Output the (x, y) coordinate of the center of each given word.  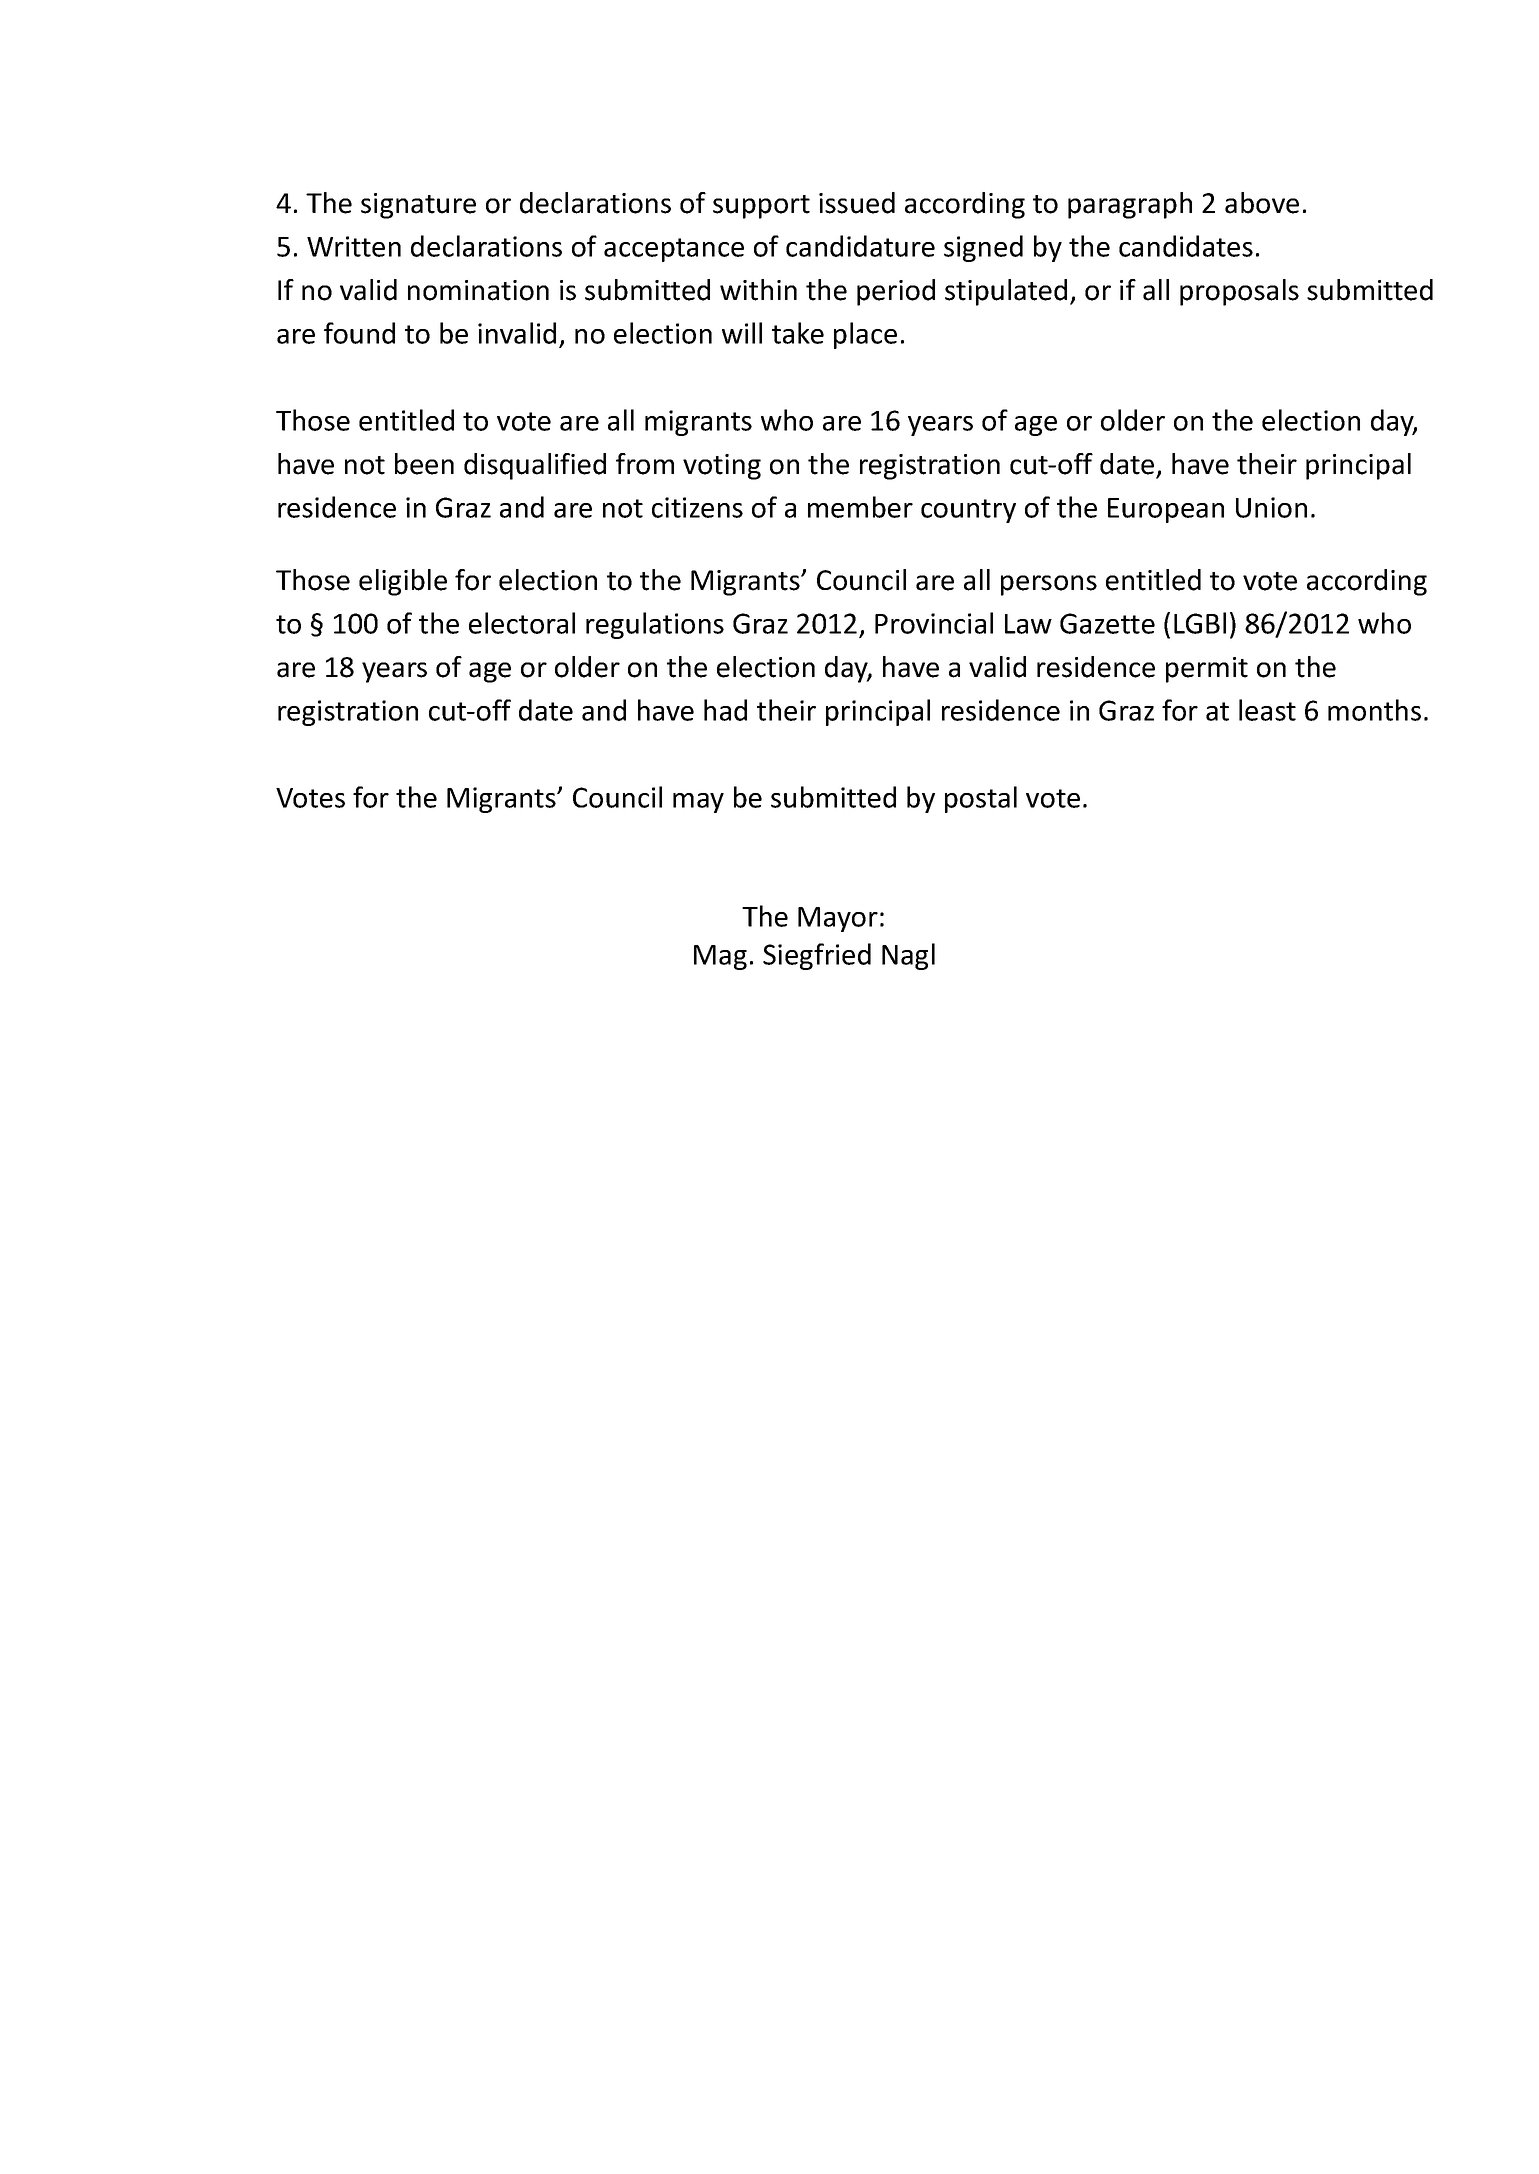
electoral (522, 623)
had (725, 710)
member (860, 507)
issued (857, 203)
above (1262, 203)
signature (418, 206)
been (424, 464)
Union (1271, 507)
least (1267, 710)
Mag (720, 957)
